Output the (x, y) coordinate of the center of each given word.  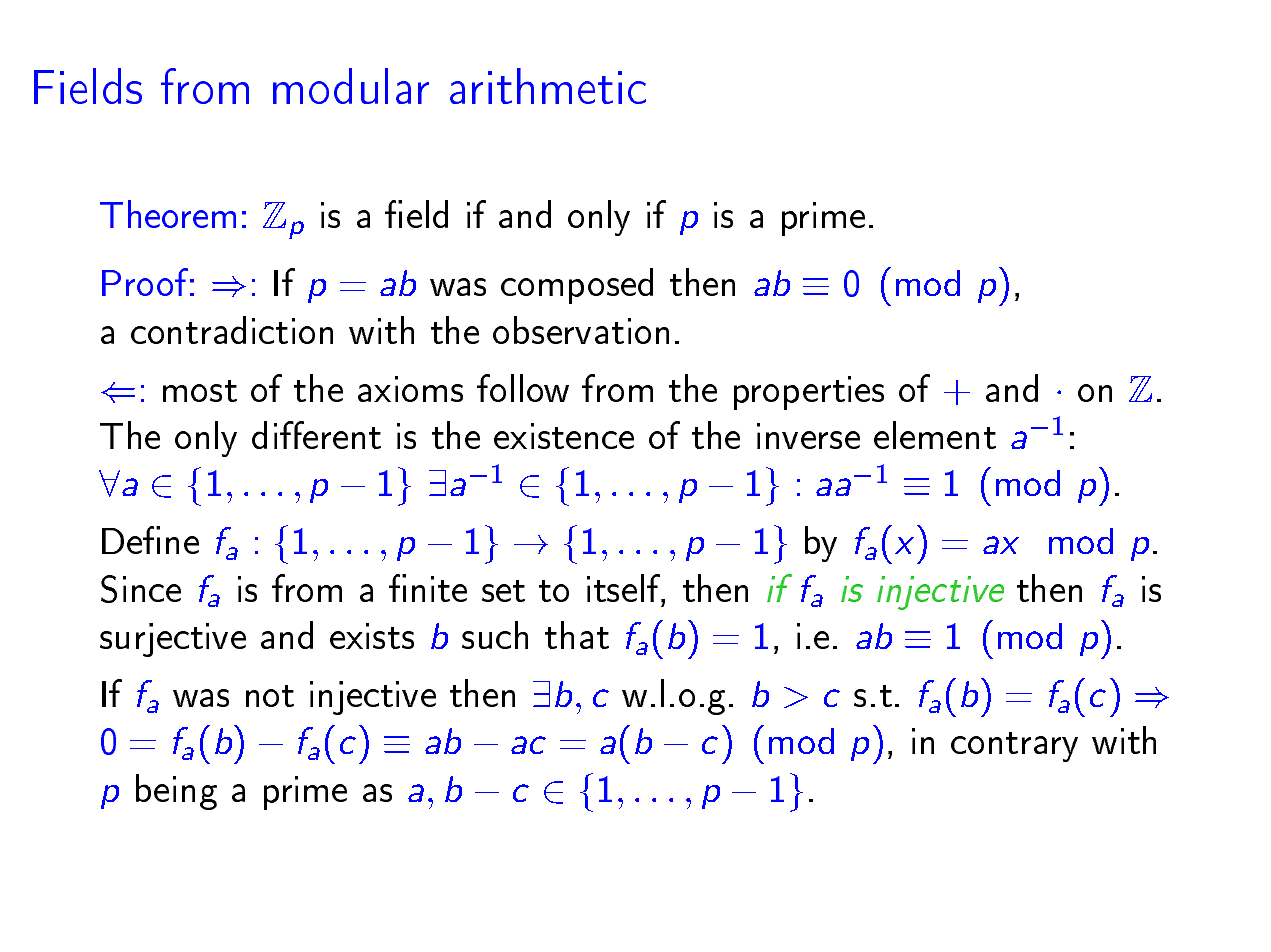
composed (577, 286)
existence (564, 436)
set (503, 591)
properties (809, 393)
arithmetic (548, 86)
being (176, 792)
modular (351, 86)
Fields (88, 86)
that (577, 635)
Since (141, 589)
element (935, 435)
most (200, 391)
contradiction (232, 330)
